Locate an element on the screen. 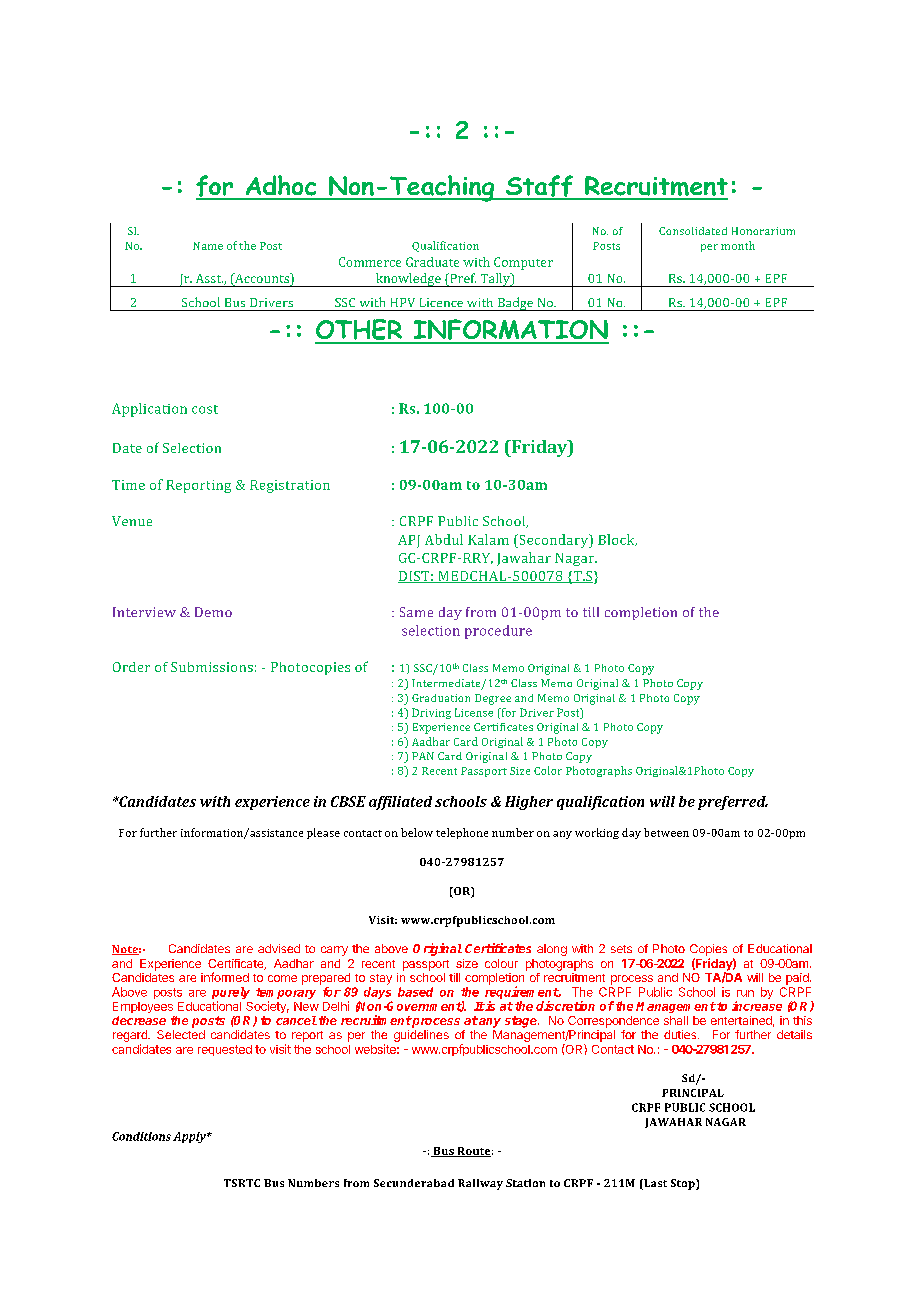  Graduation is located at coordinates (441, 698).
